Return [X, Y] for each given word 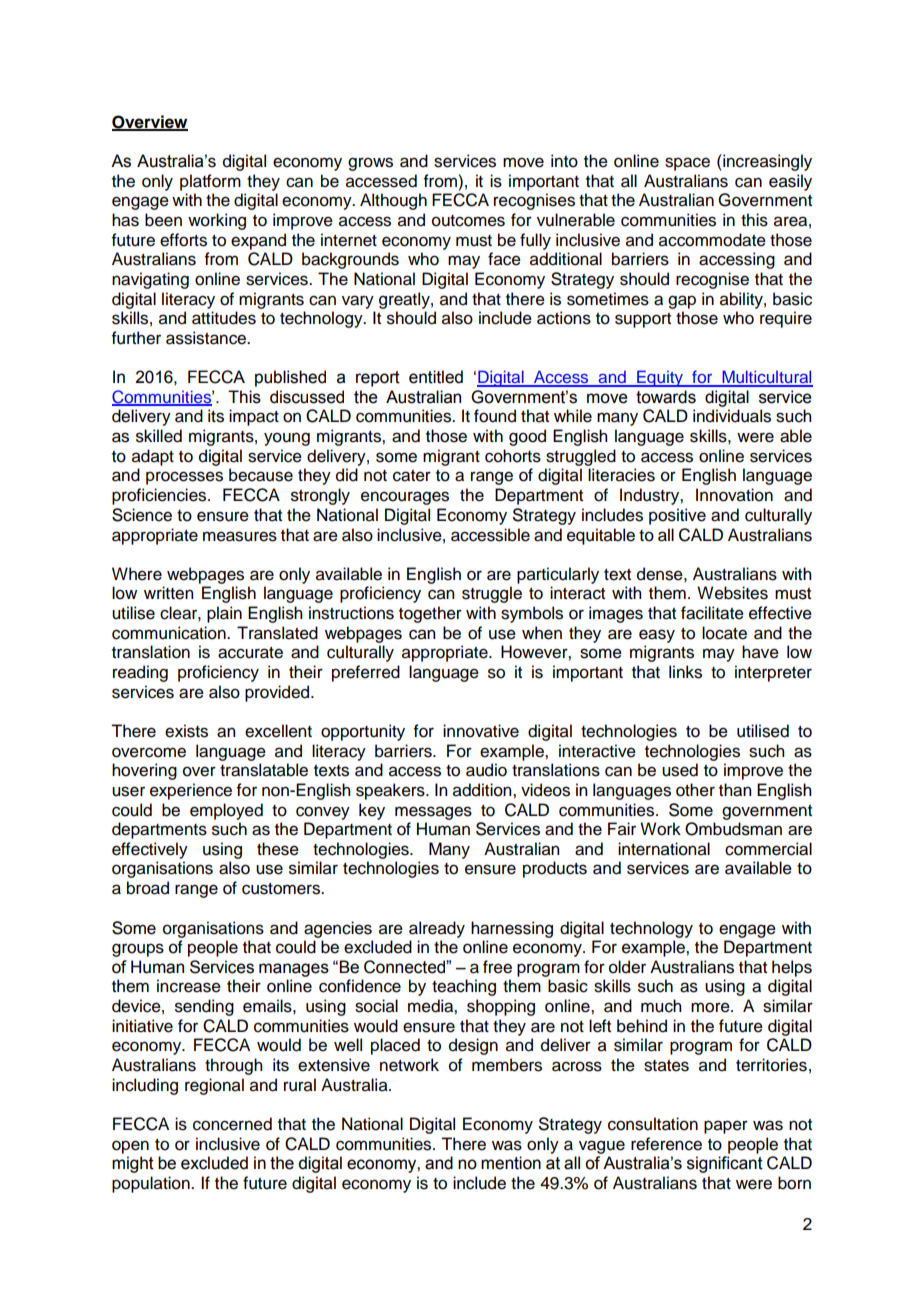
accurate [250, 653]
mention [511, 1163]
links [685, 672]
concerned [232, 1124]
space [687, 164]
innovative [481, 731]
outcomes [468, 221]
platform [210, 182]
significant [725, 1164]
